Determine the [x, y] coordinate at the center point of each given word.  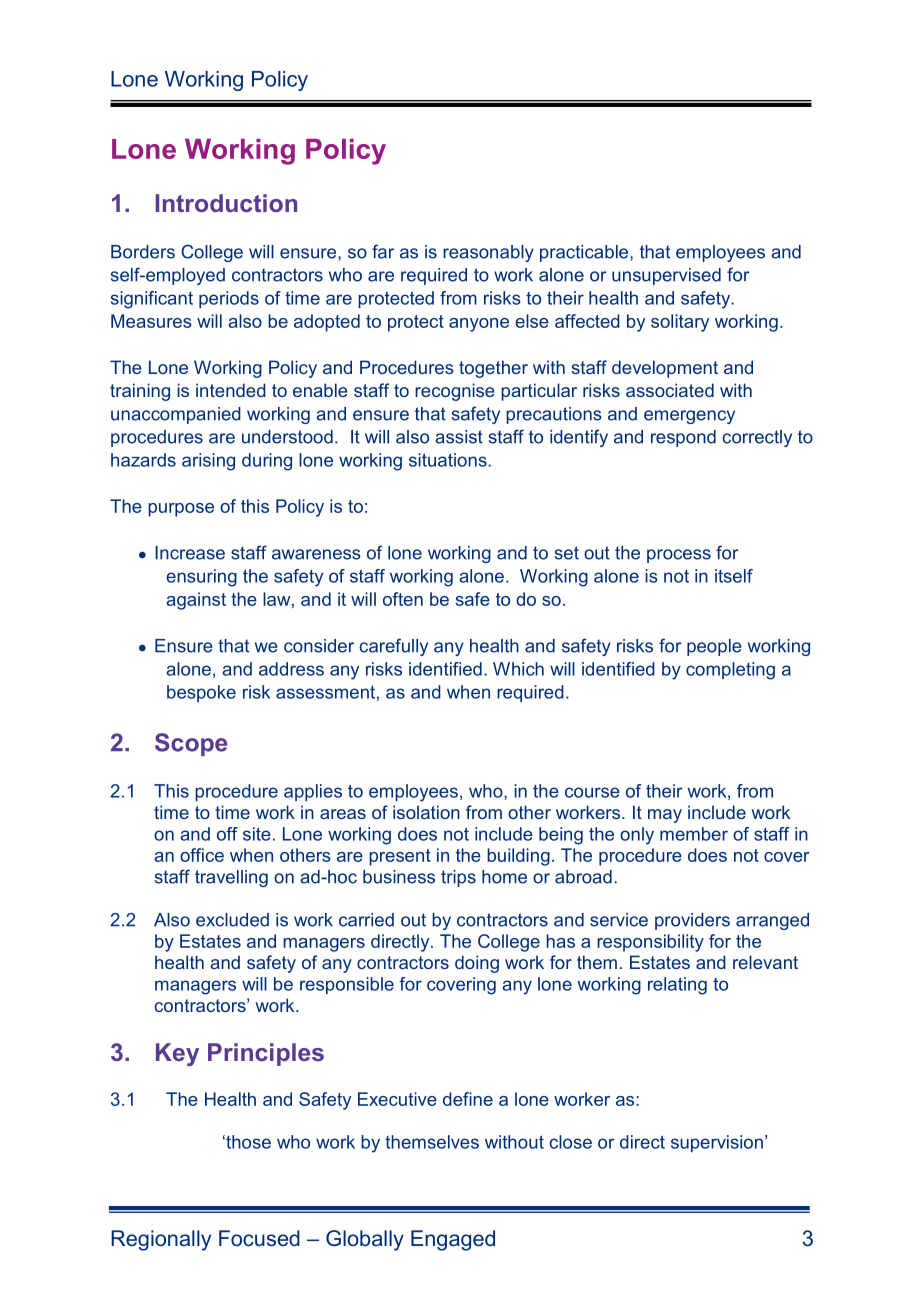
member [694, 834]
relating [677, 986]
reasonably [488, 253]
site [257, 834]
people [714, 647]
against [196, 601]
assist [459, 437]
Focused [259, 1238]
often [403, 599]
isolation [426, 812]
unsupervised [666, 276]
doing [477, 964]
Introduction [226, 203]
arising [208, 462]
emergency [689, 417]
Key [177, 1054]
